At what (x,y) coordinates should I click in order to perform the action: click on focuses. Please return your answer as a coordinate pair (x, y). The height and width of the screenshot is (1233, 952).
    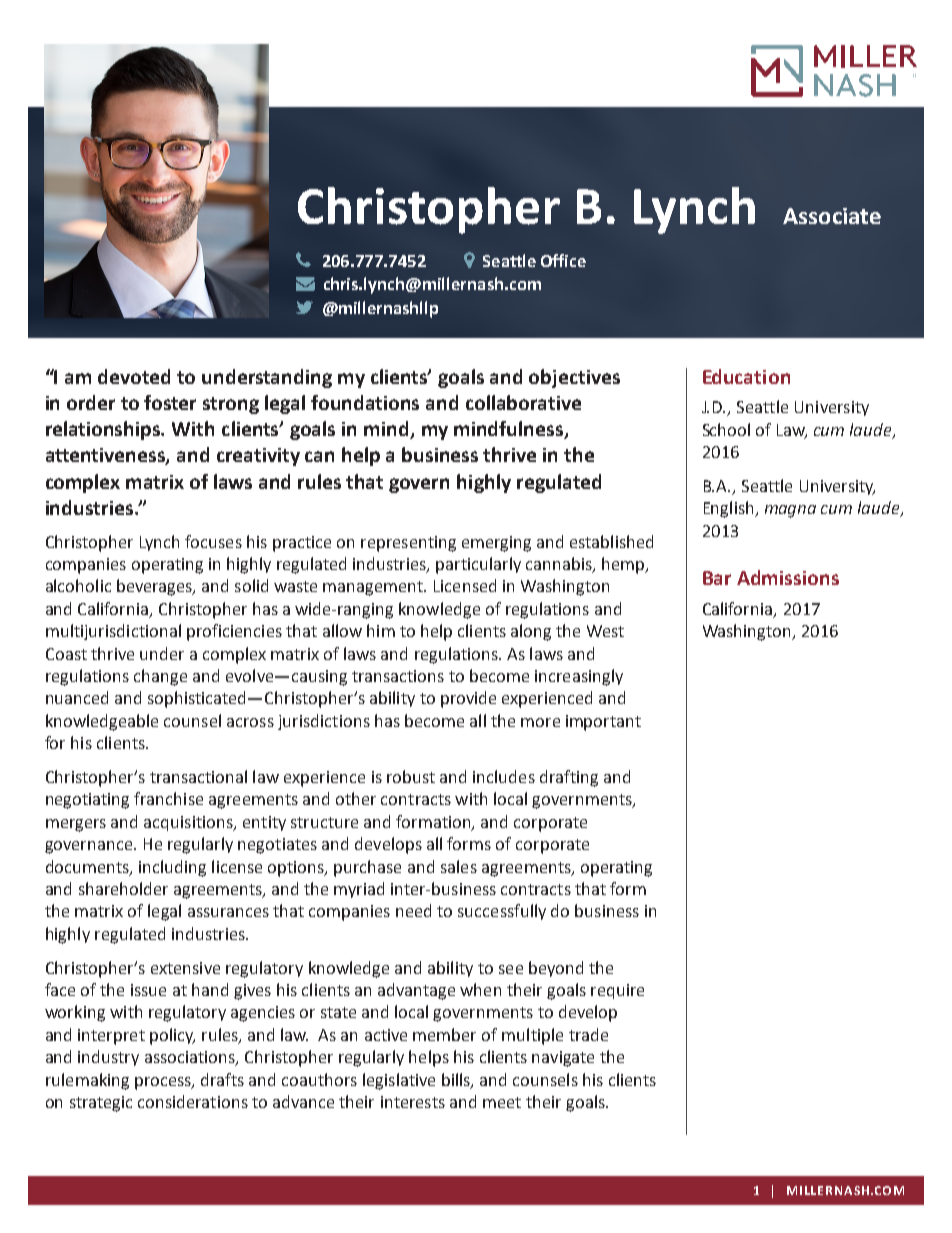
    Looking at the image, I should click on (213, 541).
